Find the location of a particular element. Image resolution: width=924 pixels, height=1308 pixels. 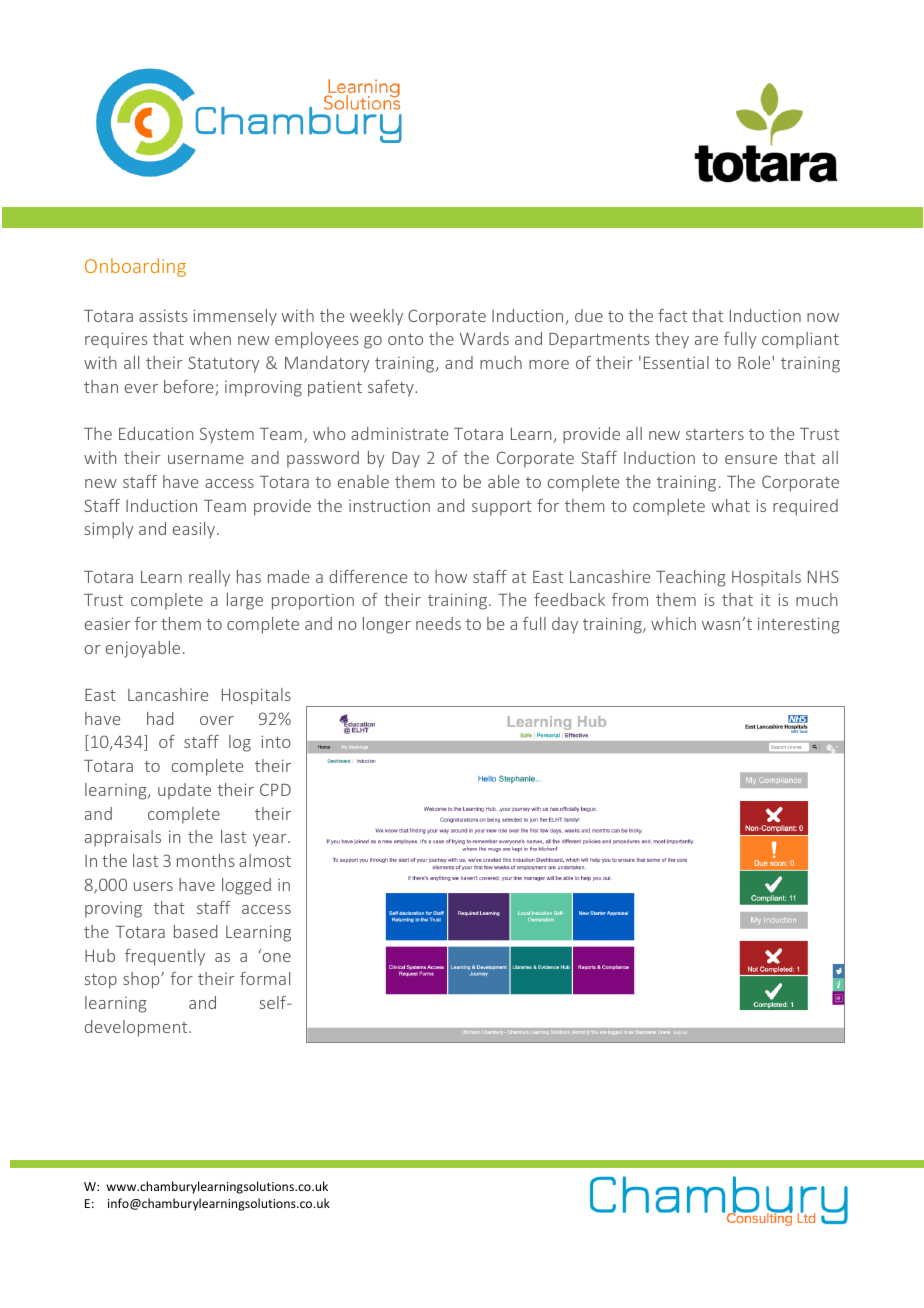

username is located at coordinates (206, 459).
